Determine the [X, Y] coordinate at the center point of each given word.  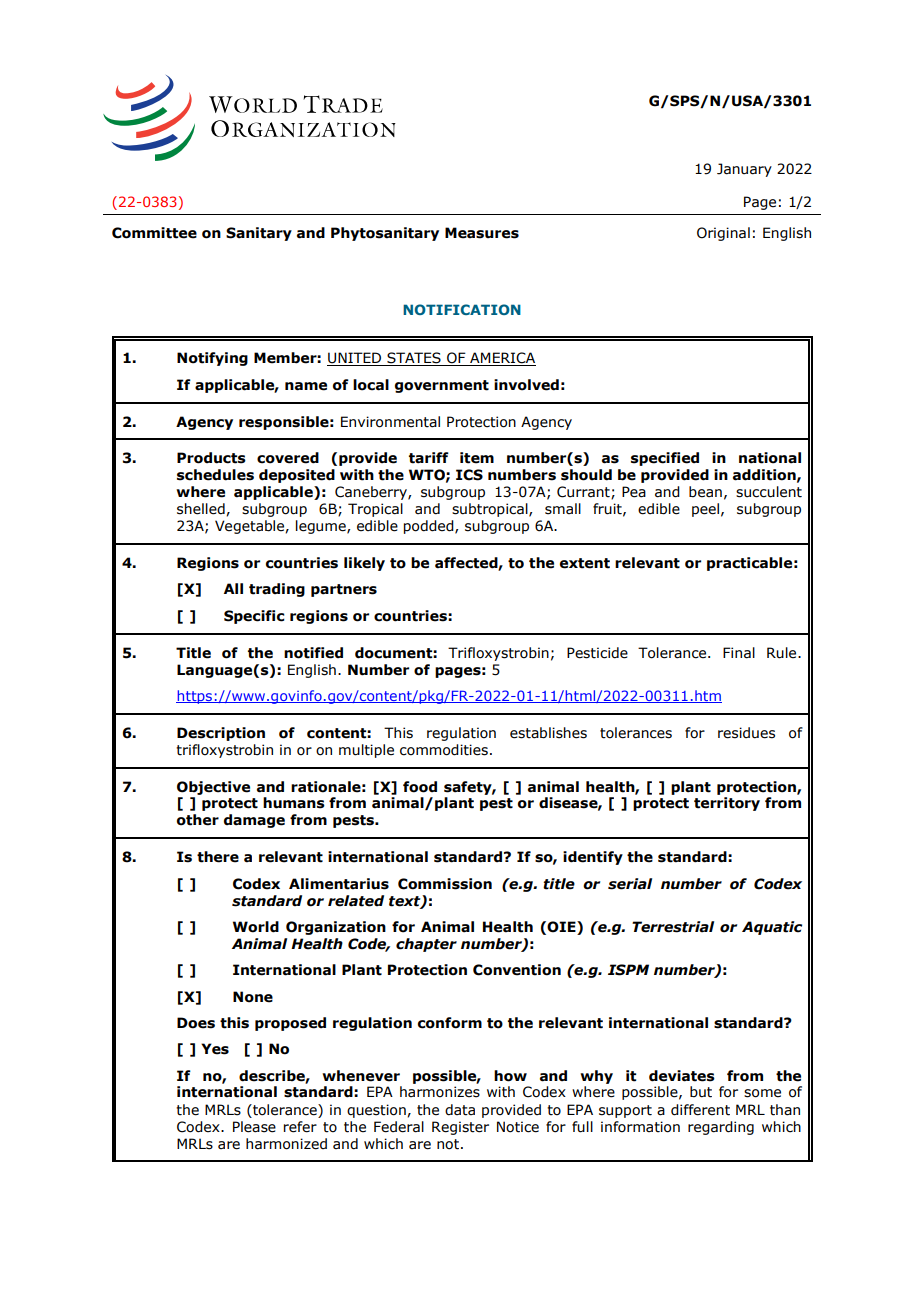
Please [254, 1127]
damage [254, 821]
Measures [482, 233]
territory [727, 804]
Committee [154, 233]
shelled [202, 509]
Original [723, 234]
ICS [469, 475]
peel [705, 510]
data [460, 1110]
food [420, 787]
